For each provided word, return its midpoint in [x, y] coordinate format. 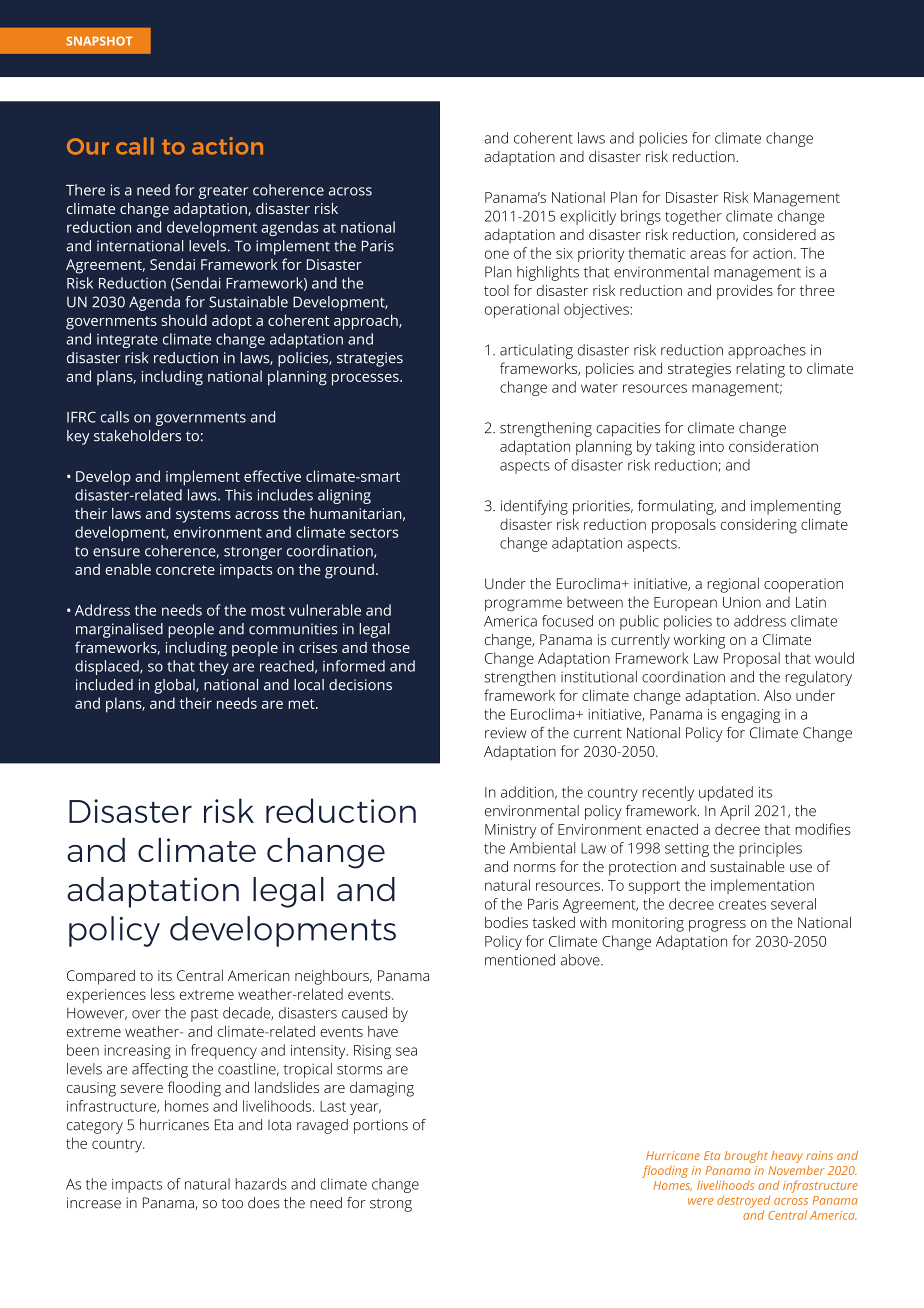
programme [523, 605]
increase [94, 1203]
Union [742, 602]
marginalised [119, 630]
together [693, 217]
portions [381, 1126]
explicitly [588, 217]
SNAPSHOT [99, 41]
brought [746, 1157]
